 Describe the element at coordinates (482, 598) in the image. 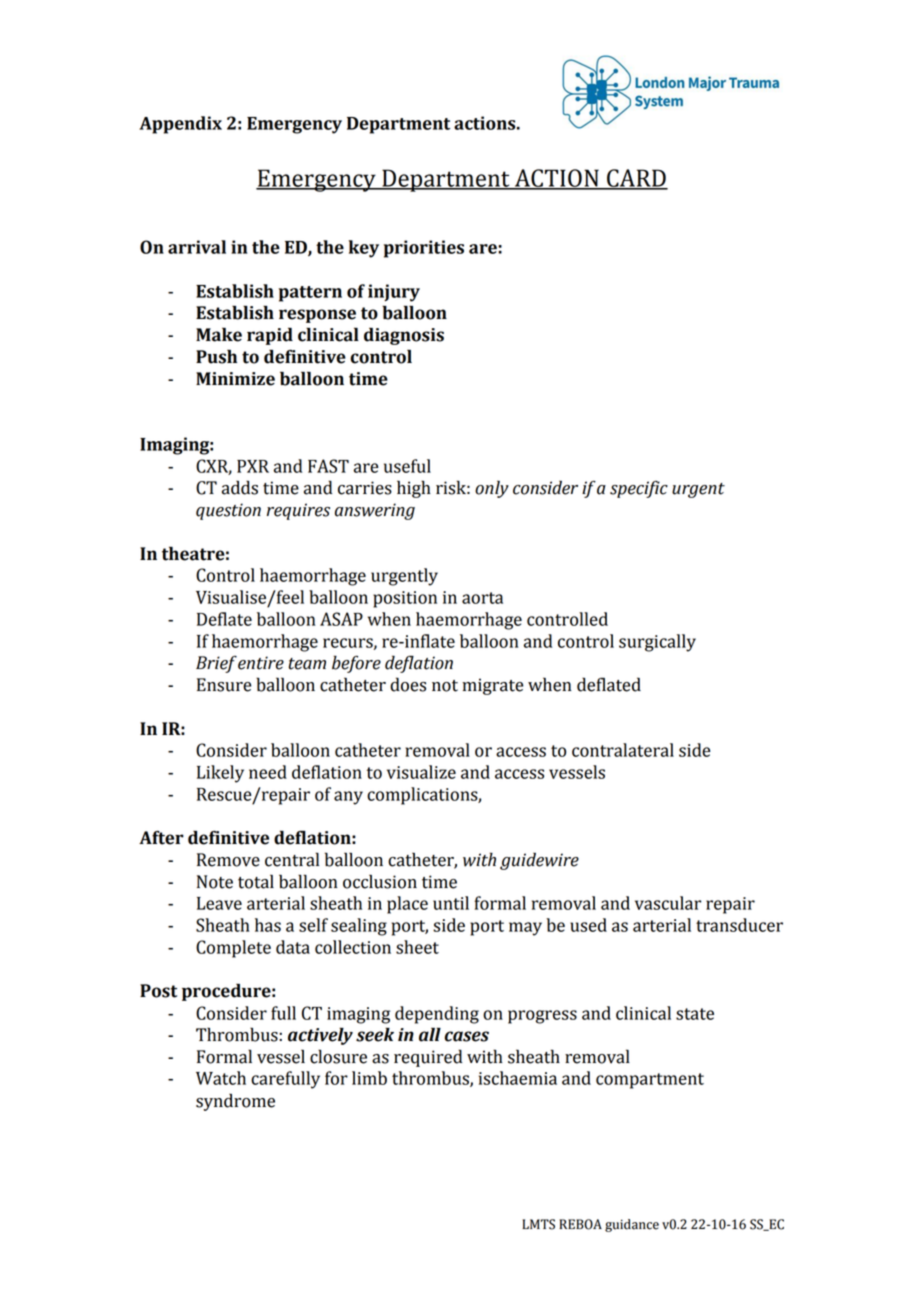

I see `aorta` at that location.
